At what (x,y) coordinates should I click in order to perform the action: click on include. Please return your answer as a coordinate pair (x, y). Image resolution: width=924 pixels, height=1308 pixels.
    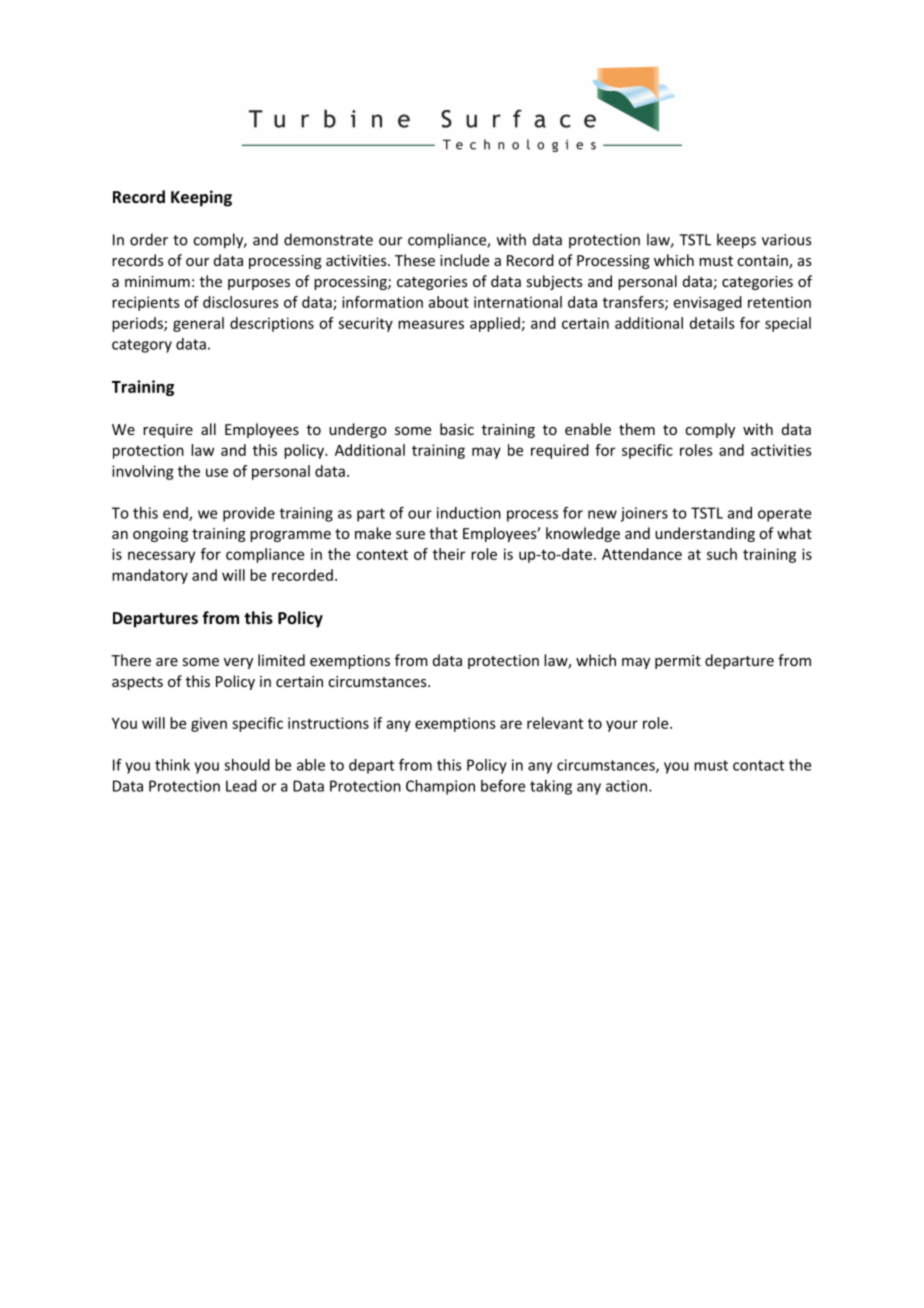
    Looking at the image, I should click on (464, 260).
